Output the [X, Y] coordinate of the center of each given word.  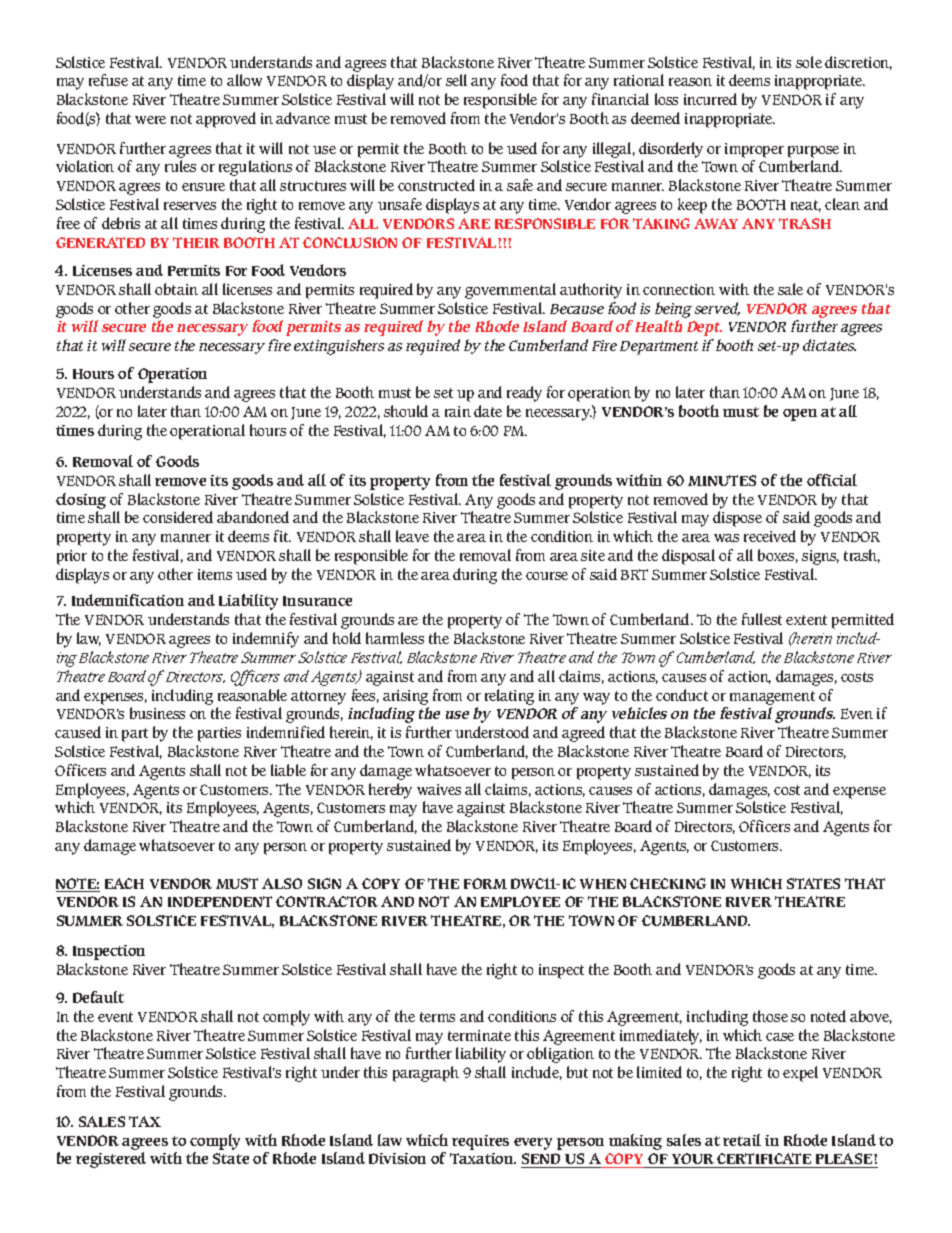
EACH [124, 883]
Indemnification [128, 600]
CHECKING [668, 883]
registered [111, 1160]
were [150, 120]
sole [809, 62]
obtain [176, 289]
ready [524, 394]
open [800, 415]
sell [456, 80]
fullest [762, 619]
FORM [485, 883]
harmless [395, 638]
